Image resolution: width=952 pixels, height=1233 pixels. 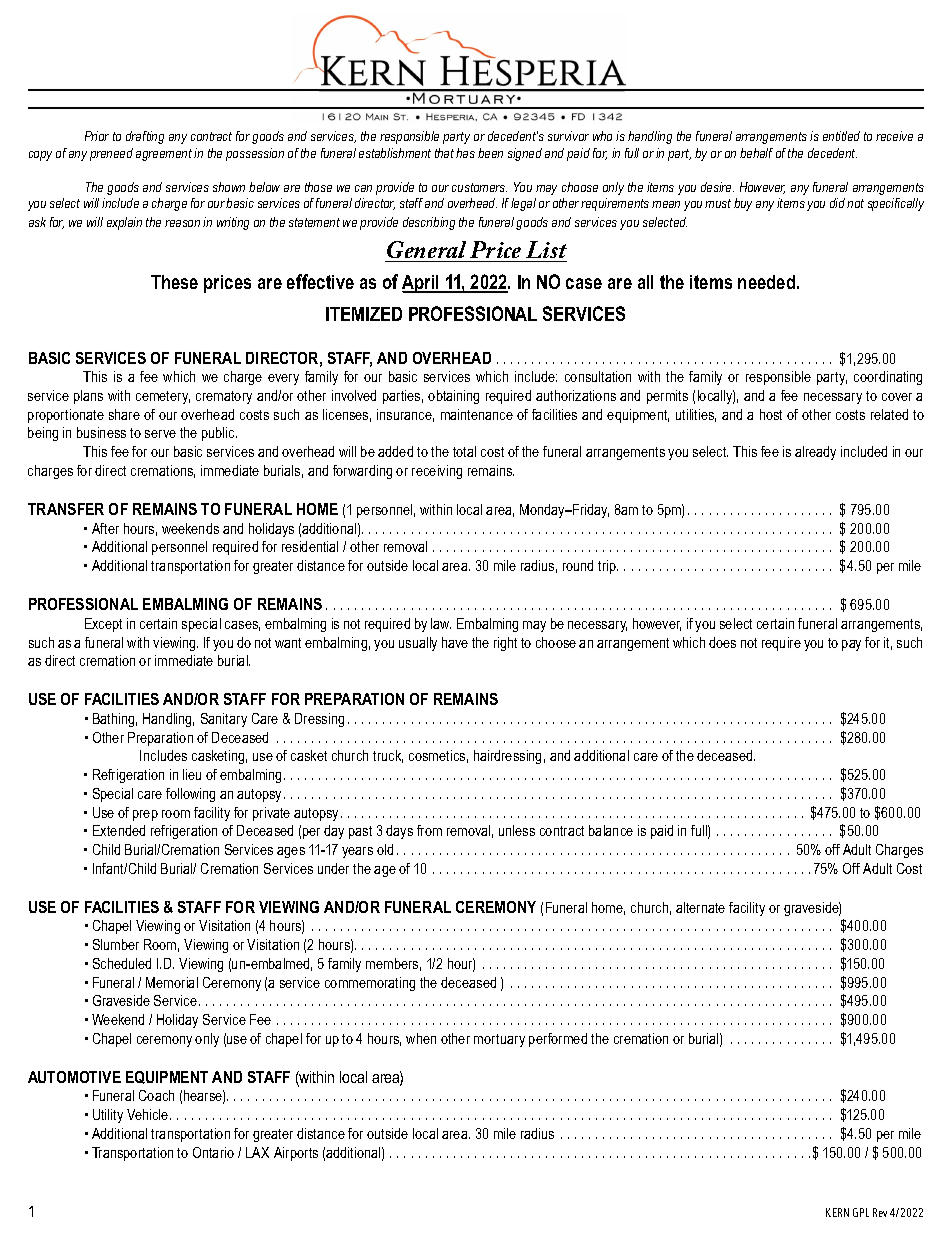 I want to click on Except, so click(x=103, y=625).
